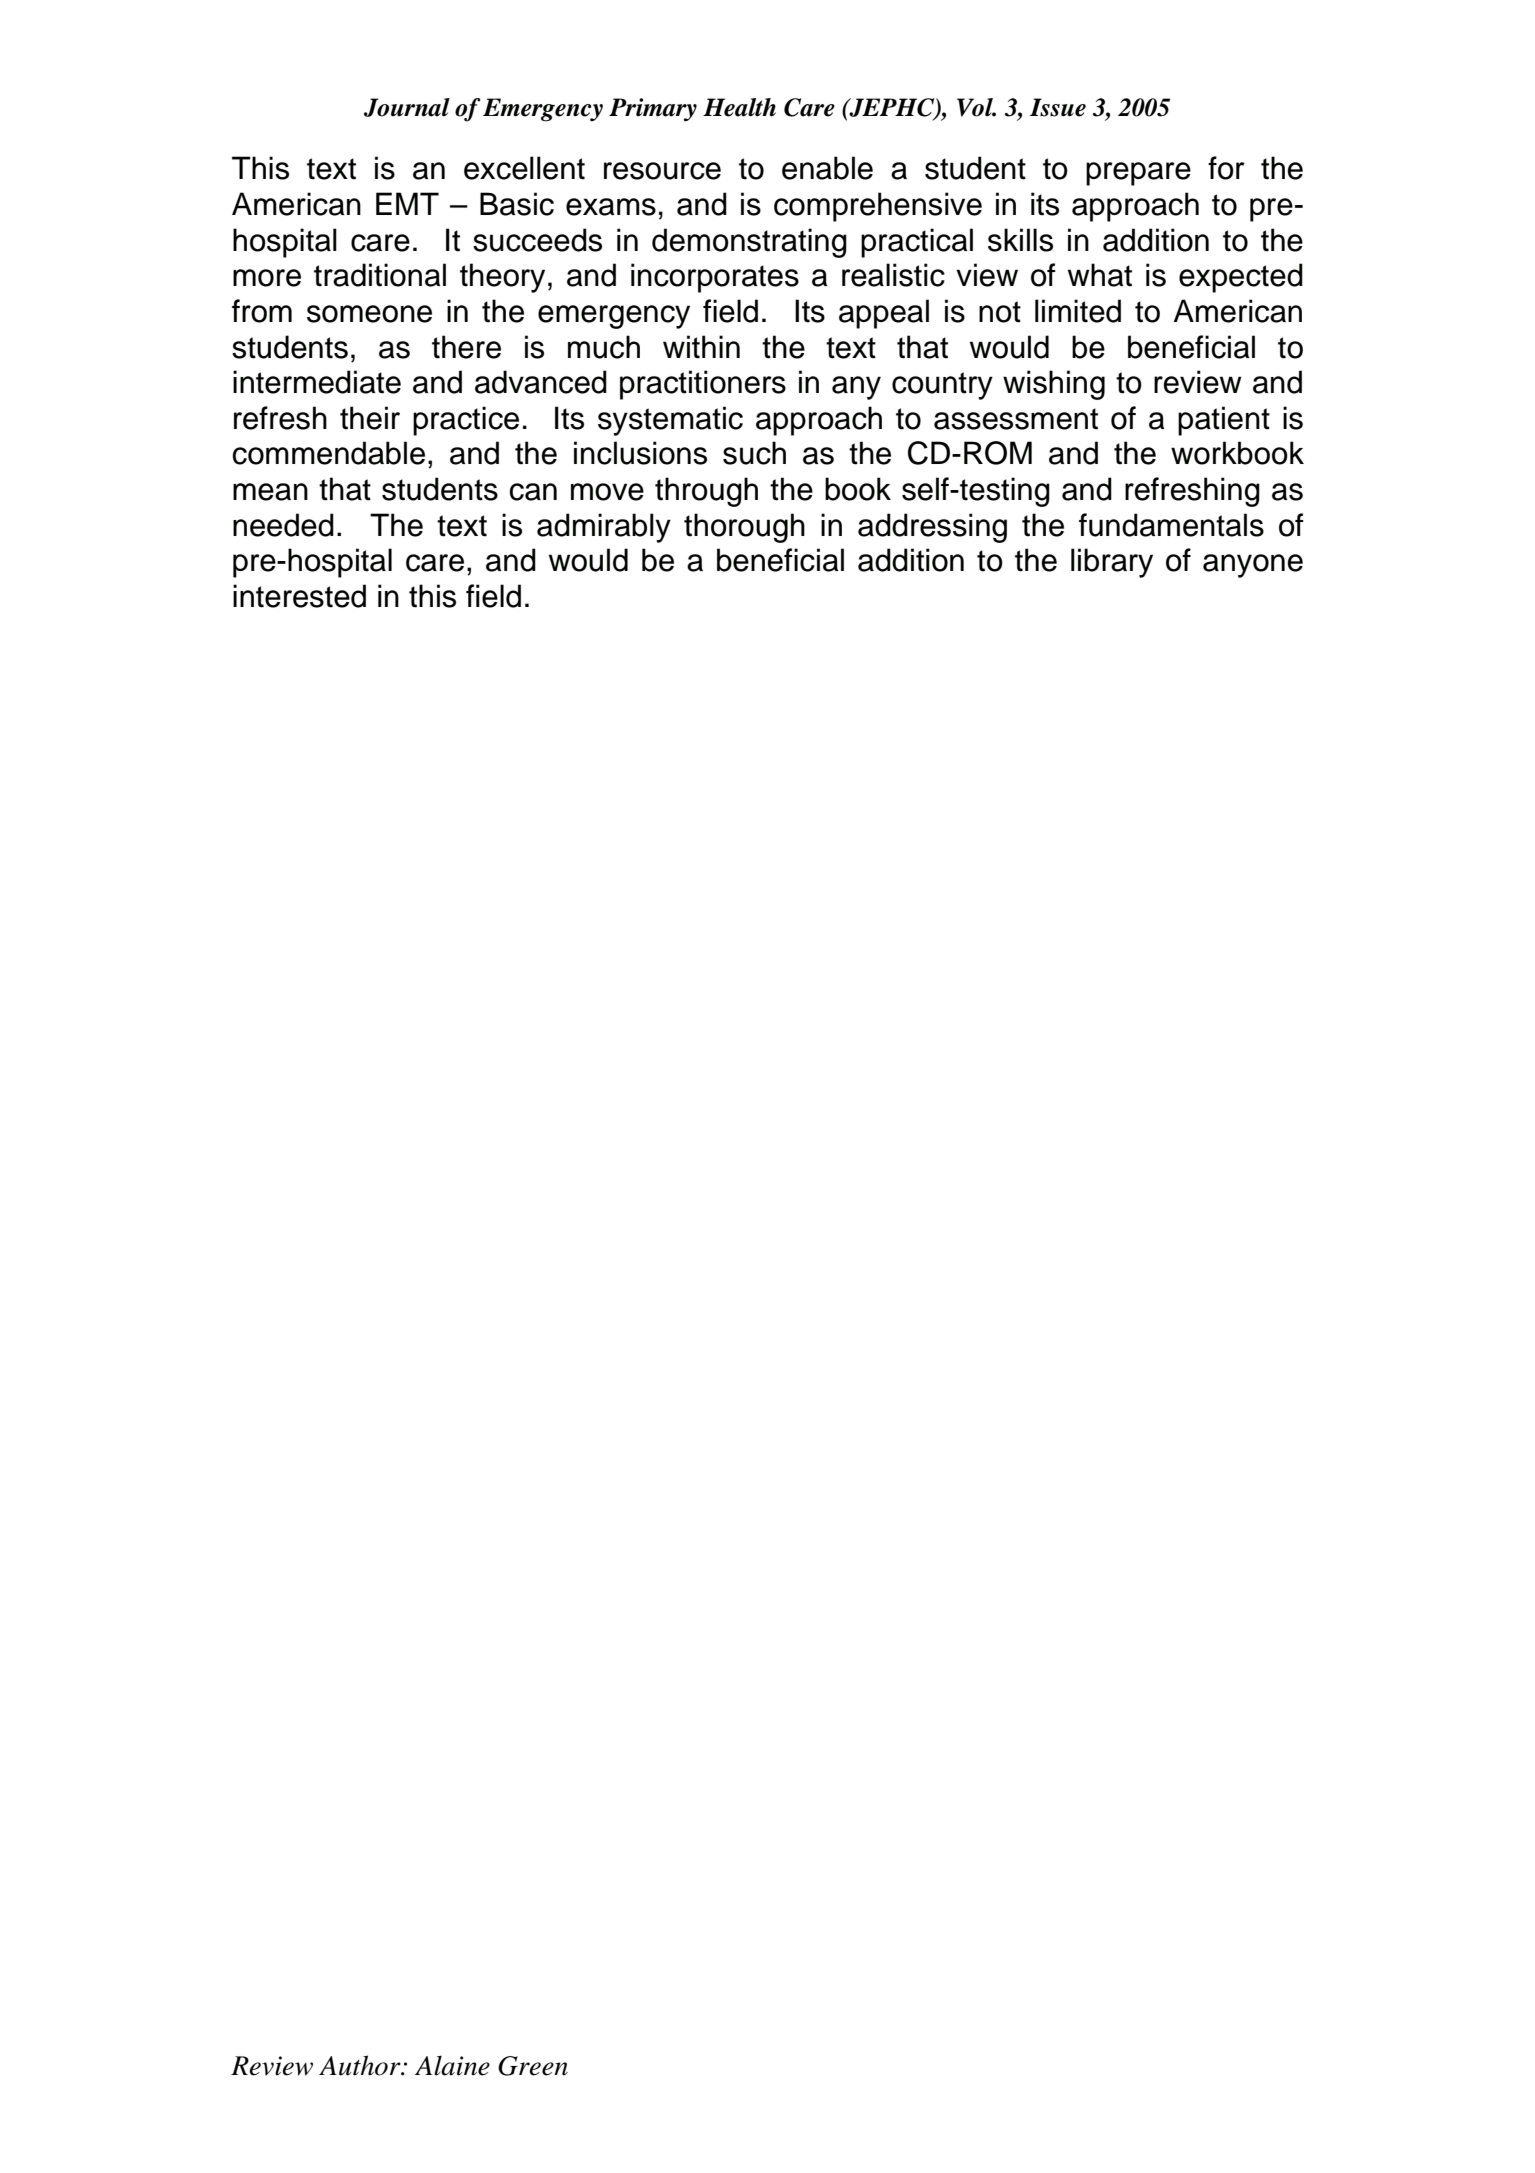 This screenshot has width=1535, height=2173. What do you see at coordinates (1138, 174) in the screenshot?
I see `prepare` at bounding box center [1138, 174].
